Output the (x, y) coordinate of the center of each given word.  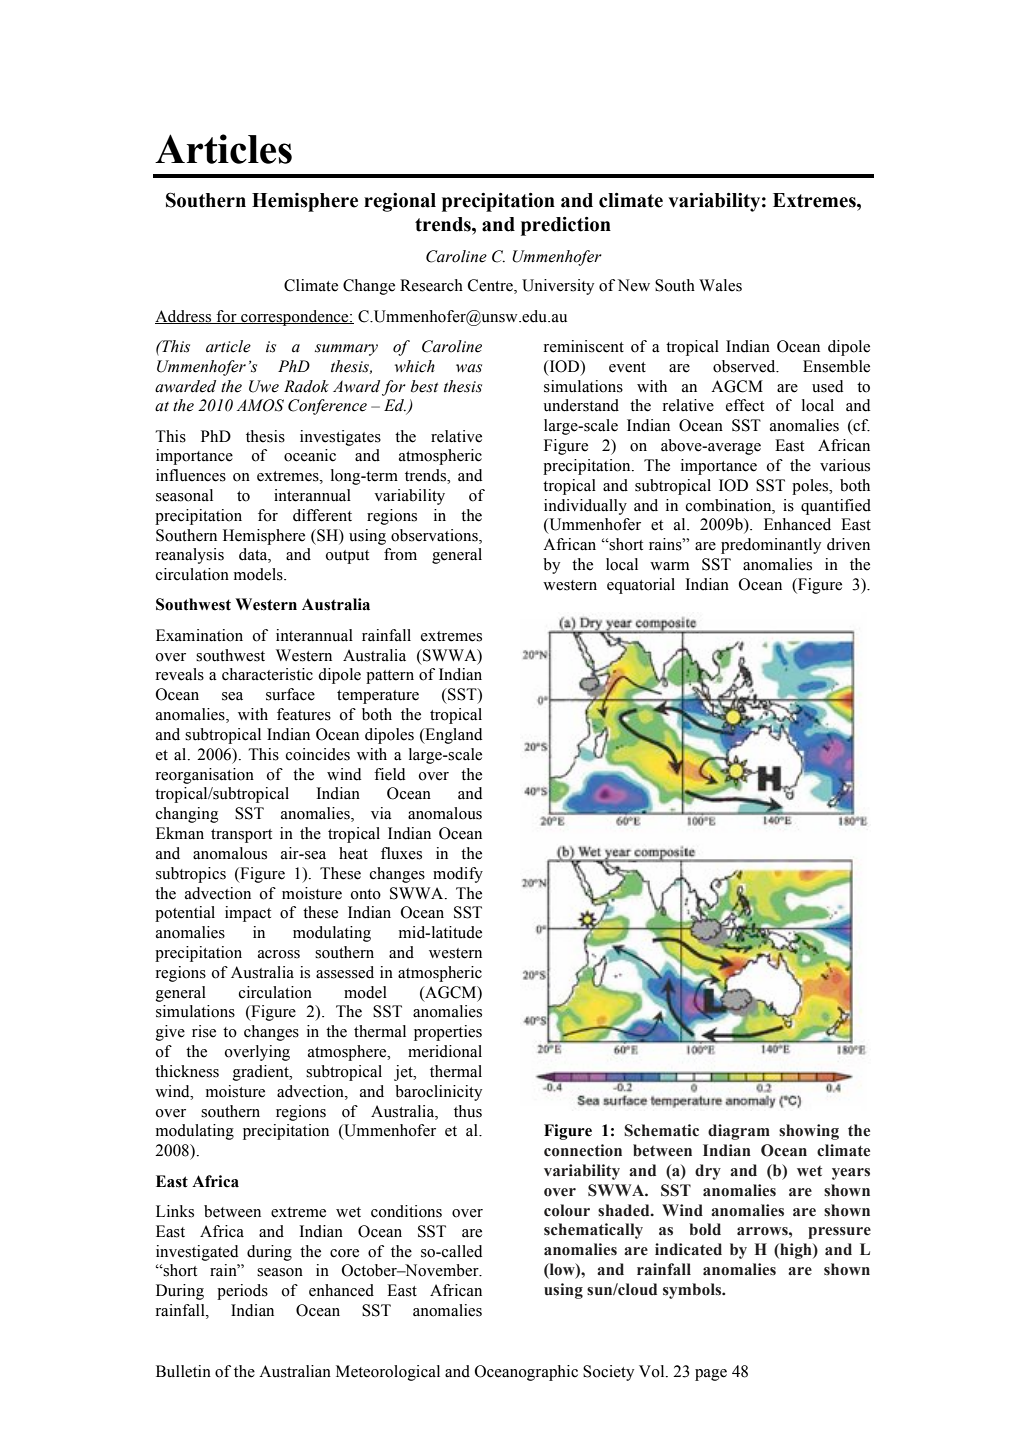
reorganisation (205, 776)
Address (184, 317)
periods (242, 1292)
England (452, 736)
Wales (720, 285)
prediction (566, 226)
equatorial (641, 586)
